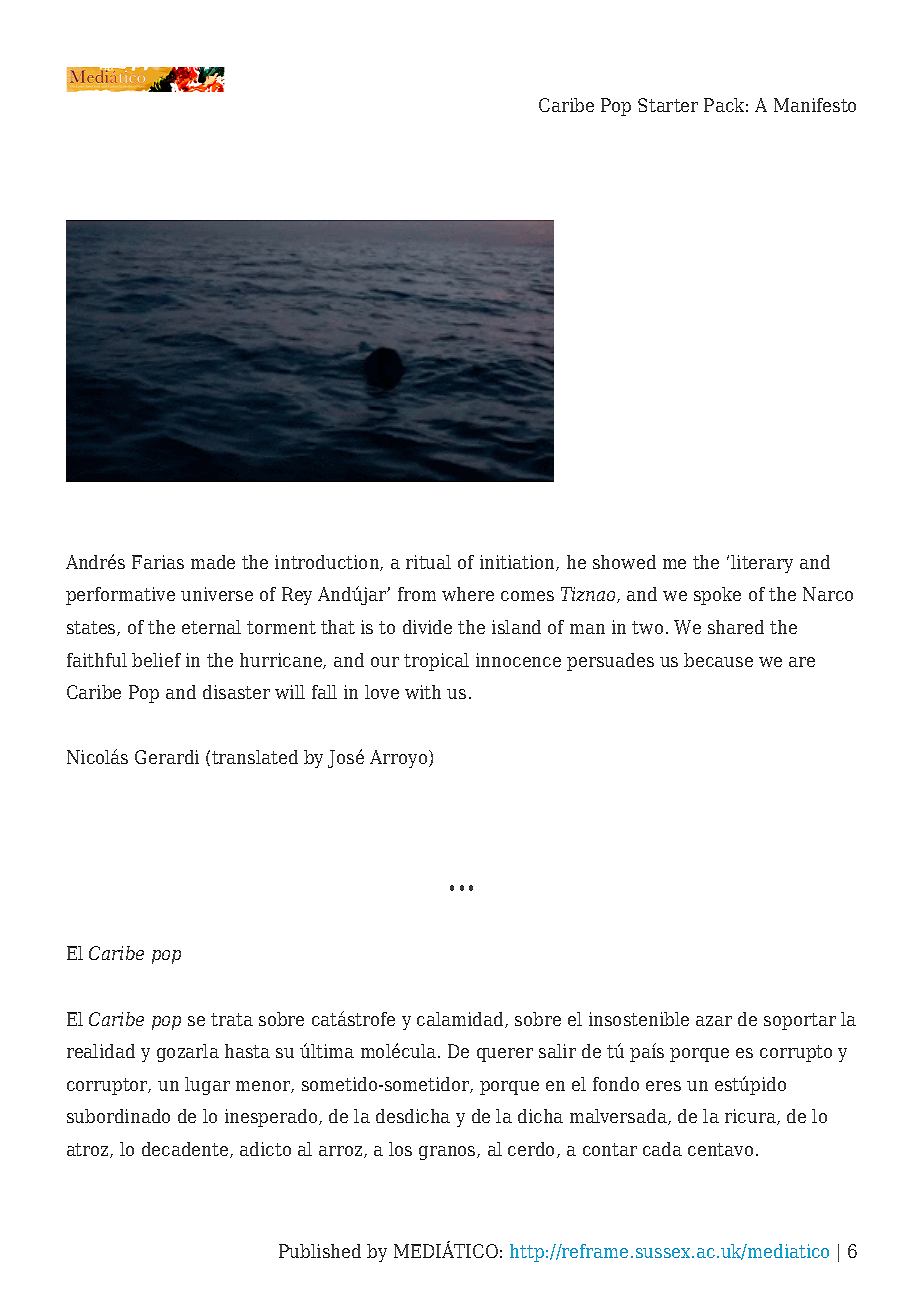 Image resolution: width=924 pixels, height=1308 pixels. Describe the element at coordinates (815, 105) in the screenshot. I see `Manifesto` at that location.
